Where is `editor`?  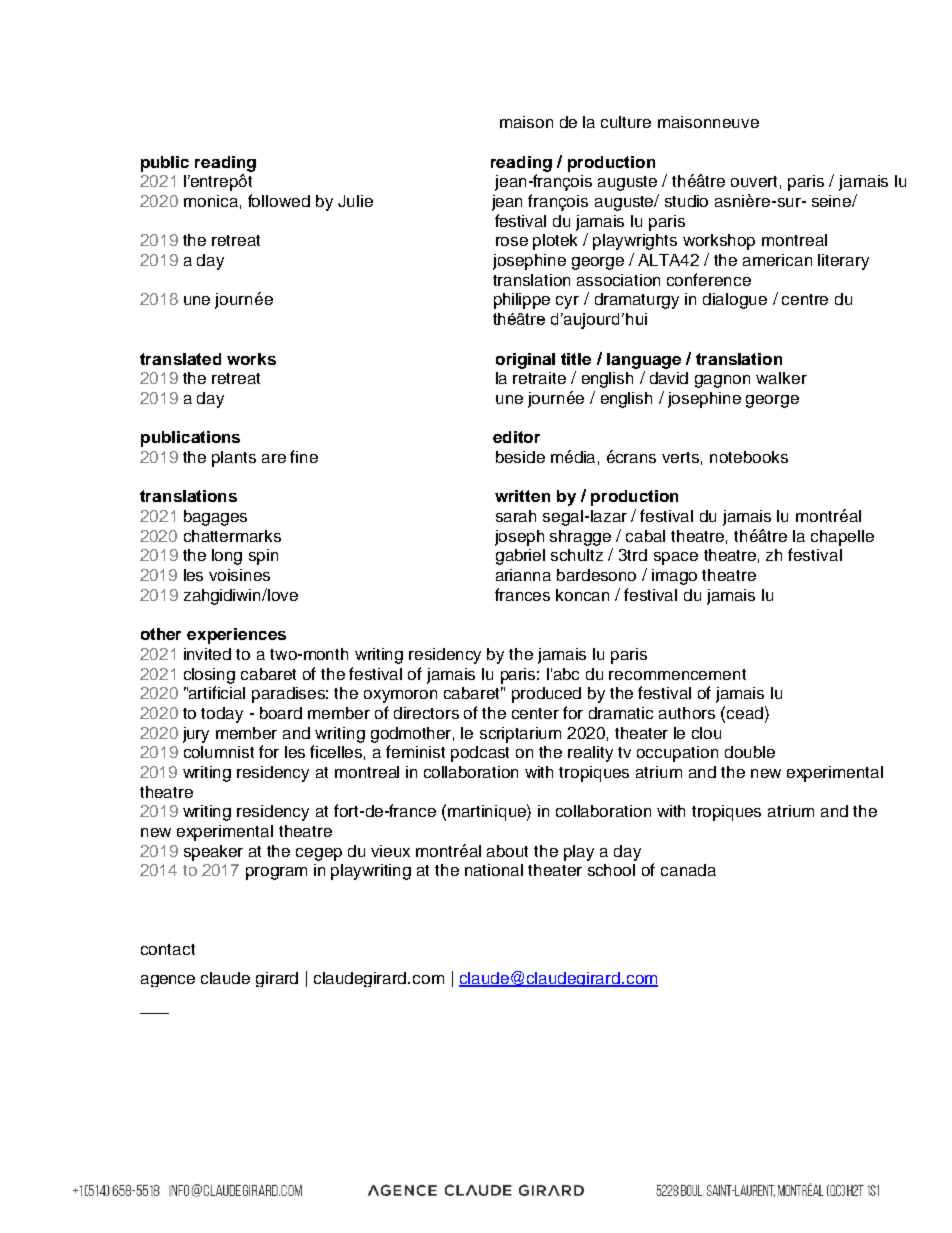
editor is located at coordinates (516, 437).
